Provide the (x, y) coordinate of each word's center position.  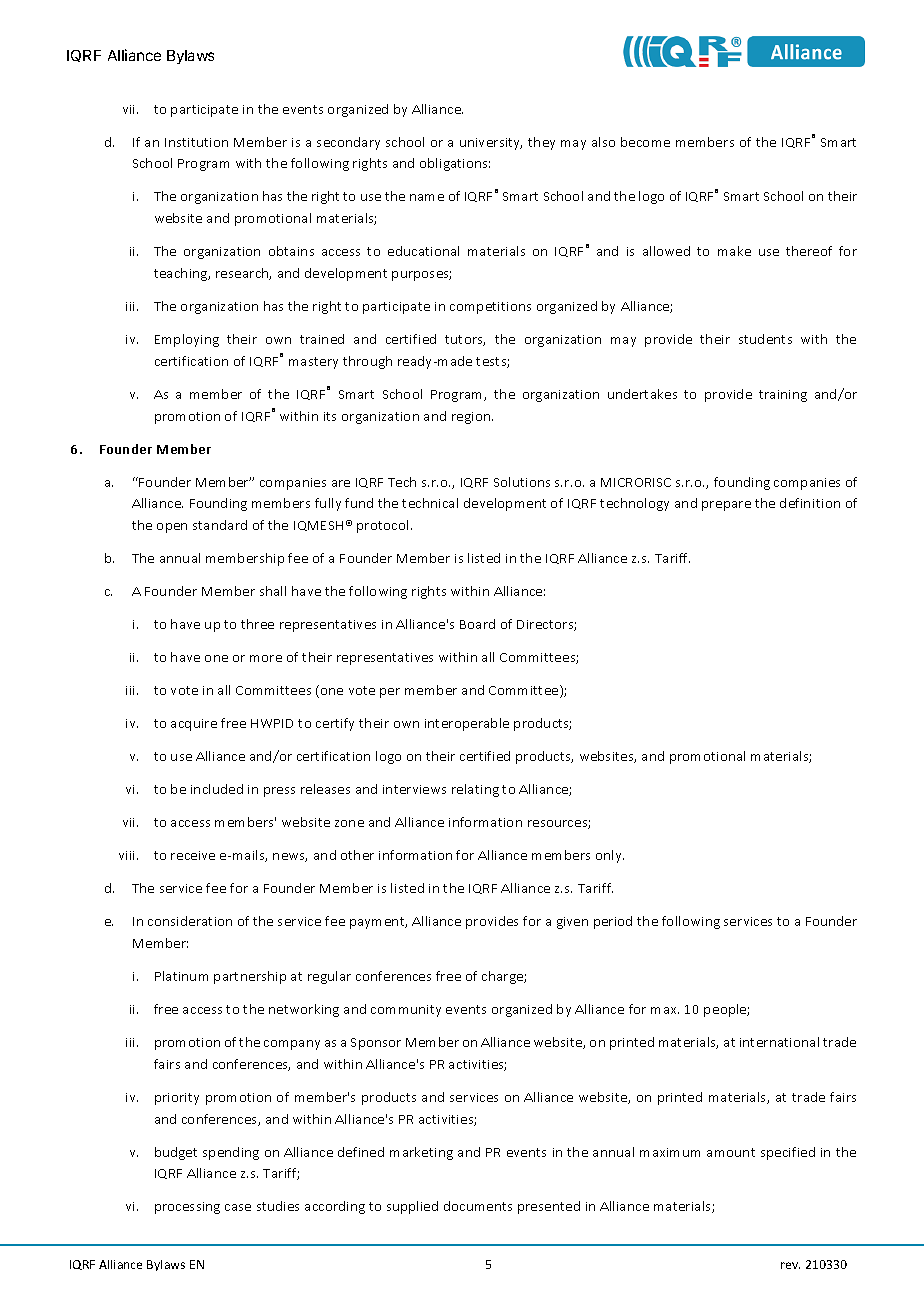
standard (220, 525)
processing (187, 1208)
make (734, 251)
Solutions (522, 482)
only (610, 856)
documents (478, 1206)
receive (193, 855)
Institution (196, 142)
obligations (455, 164)
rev (790, 1265)
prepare (726, 506)
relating (475, 790)
